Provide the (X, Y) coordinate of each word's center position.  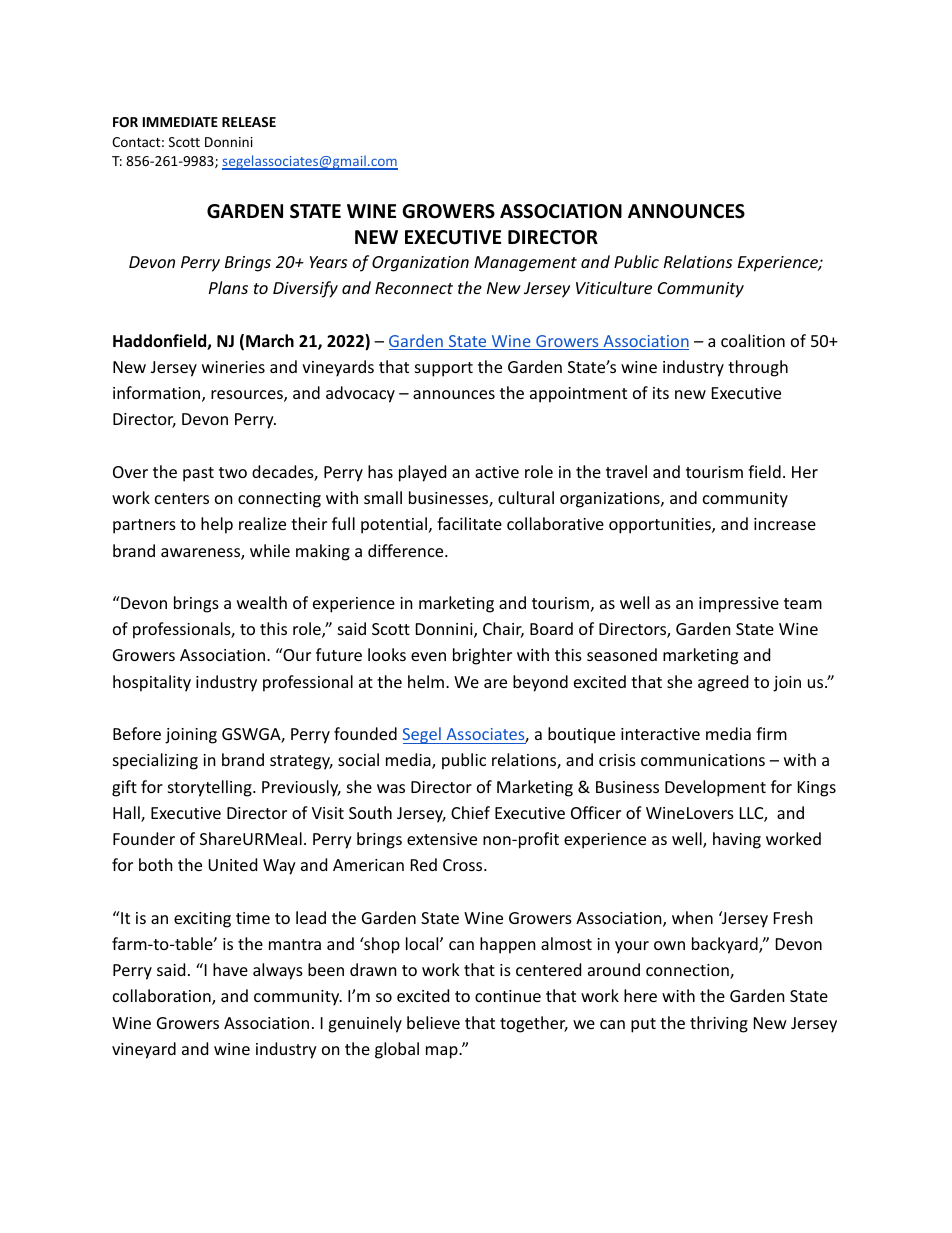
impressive (739, 605)
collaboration (163, 997)
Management (525, 264)
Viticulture (614, 287)
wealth (262, 602)
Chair (503, 630)
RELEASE (249, 122)
